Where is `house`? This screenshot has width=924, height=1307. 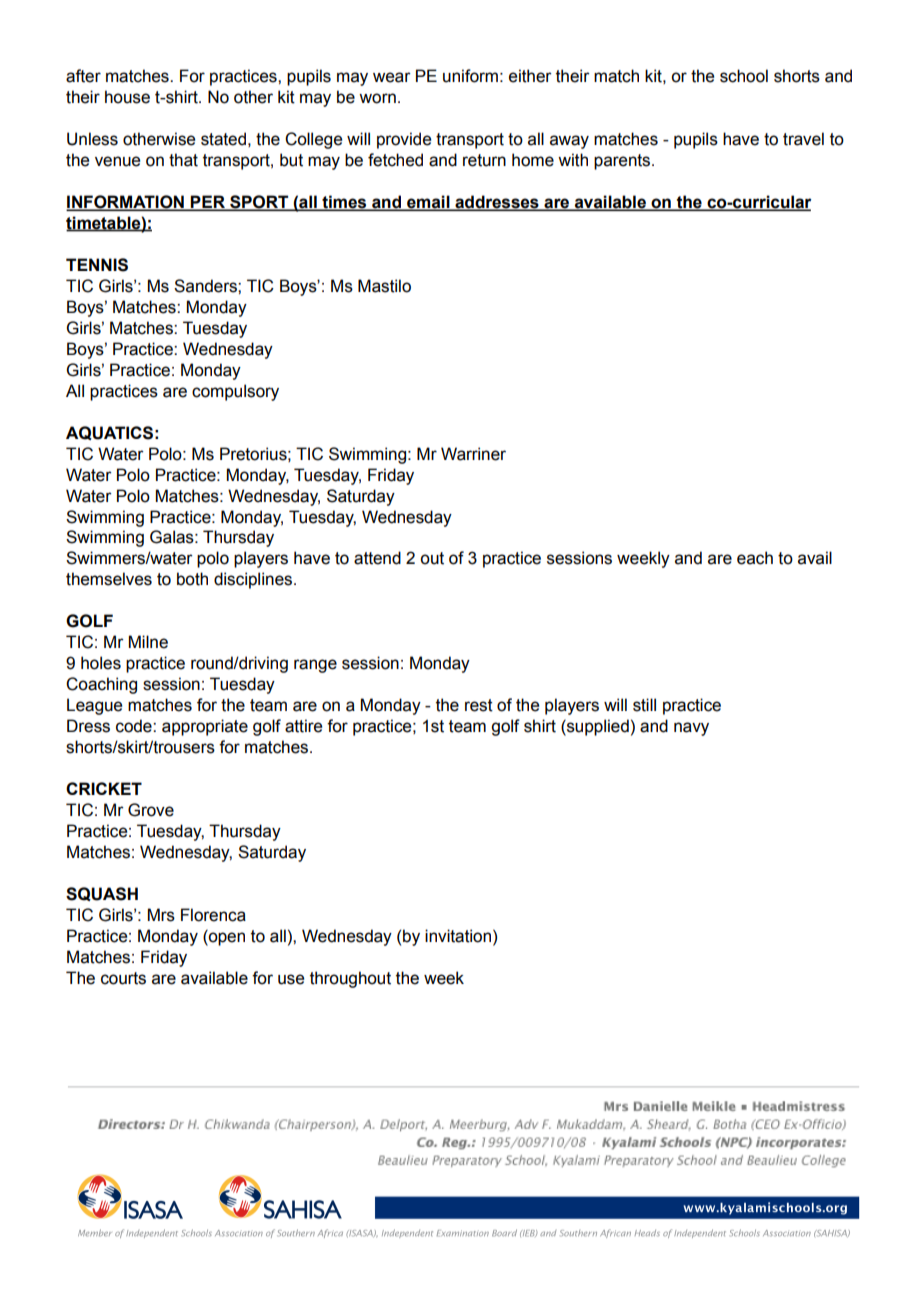 house is located at coordinates (127, 97).
